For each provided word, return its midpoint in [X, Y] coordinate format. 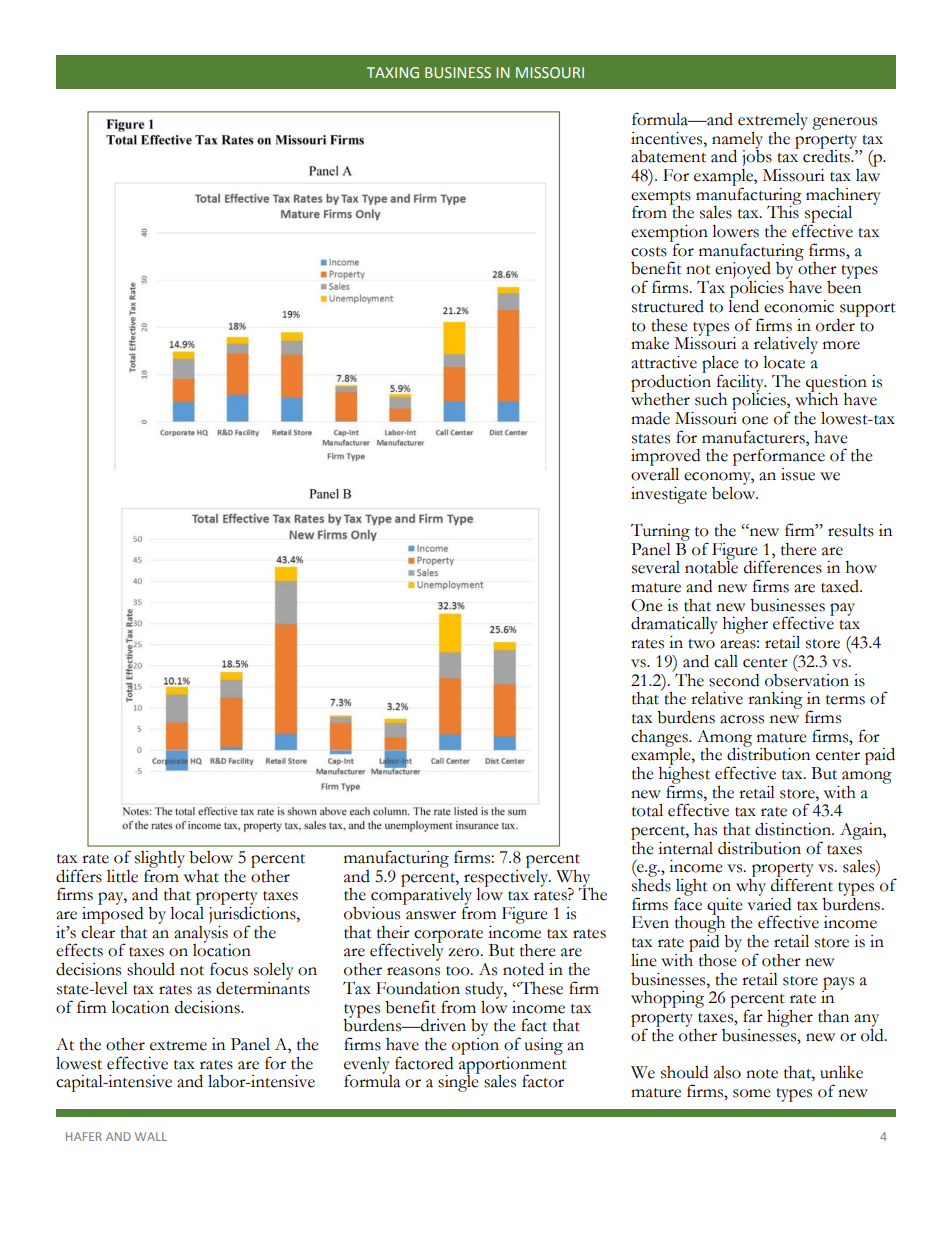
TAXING [393, 72]
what [201, 876]
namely [737, 141]
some [752, 1093]
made [650, 418]
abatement [668, 156]
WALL [151, 1136]
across [742, 719]
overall [655, 473]
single [459, 1082]
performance [779, 458]
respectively [506, 878]
